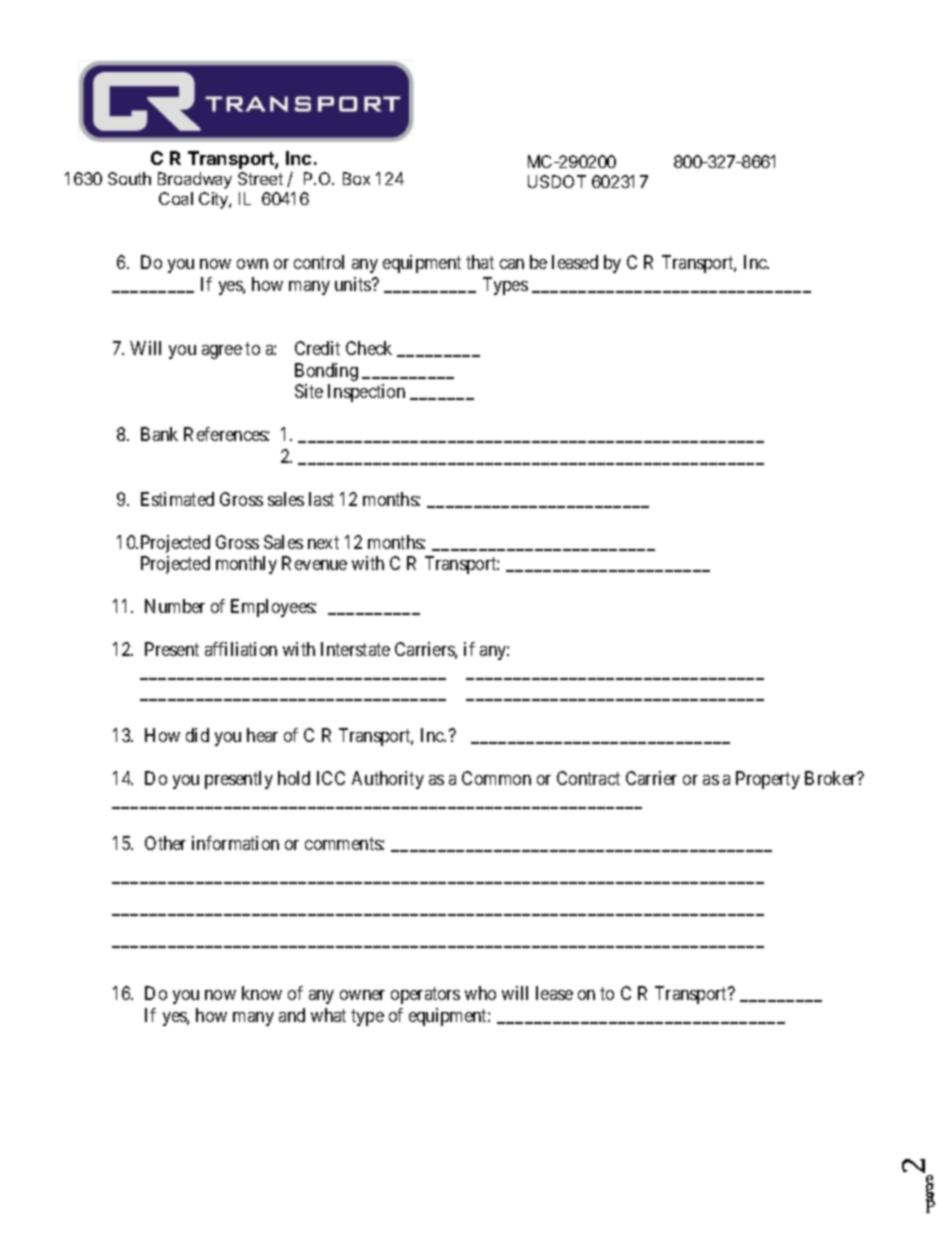 This page has width=952, height=1233. Describe the element at coordinates (768, 780) in the page. I see `Property` at that location.
